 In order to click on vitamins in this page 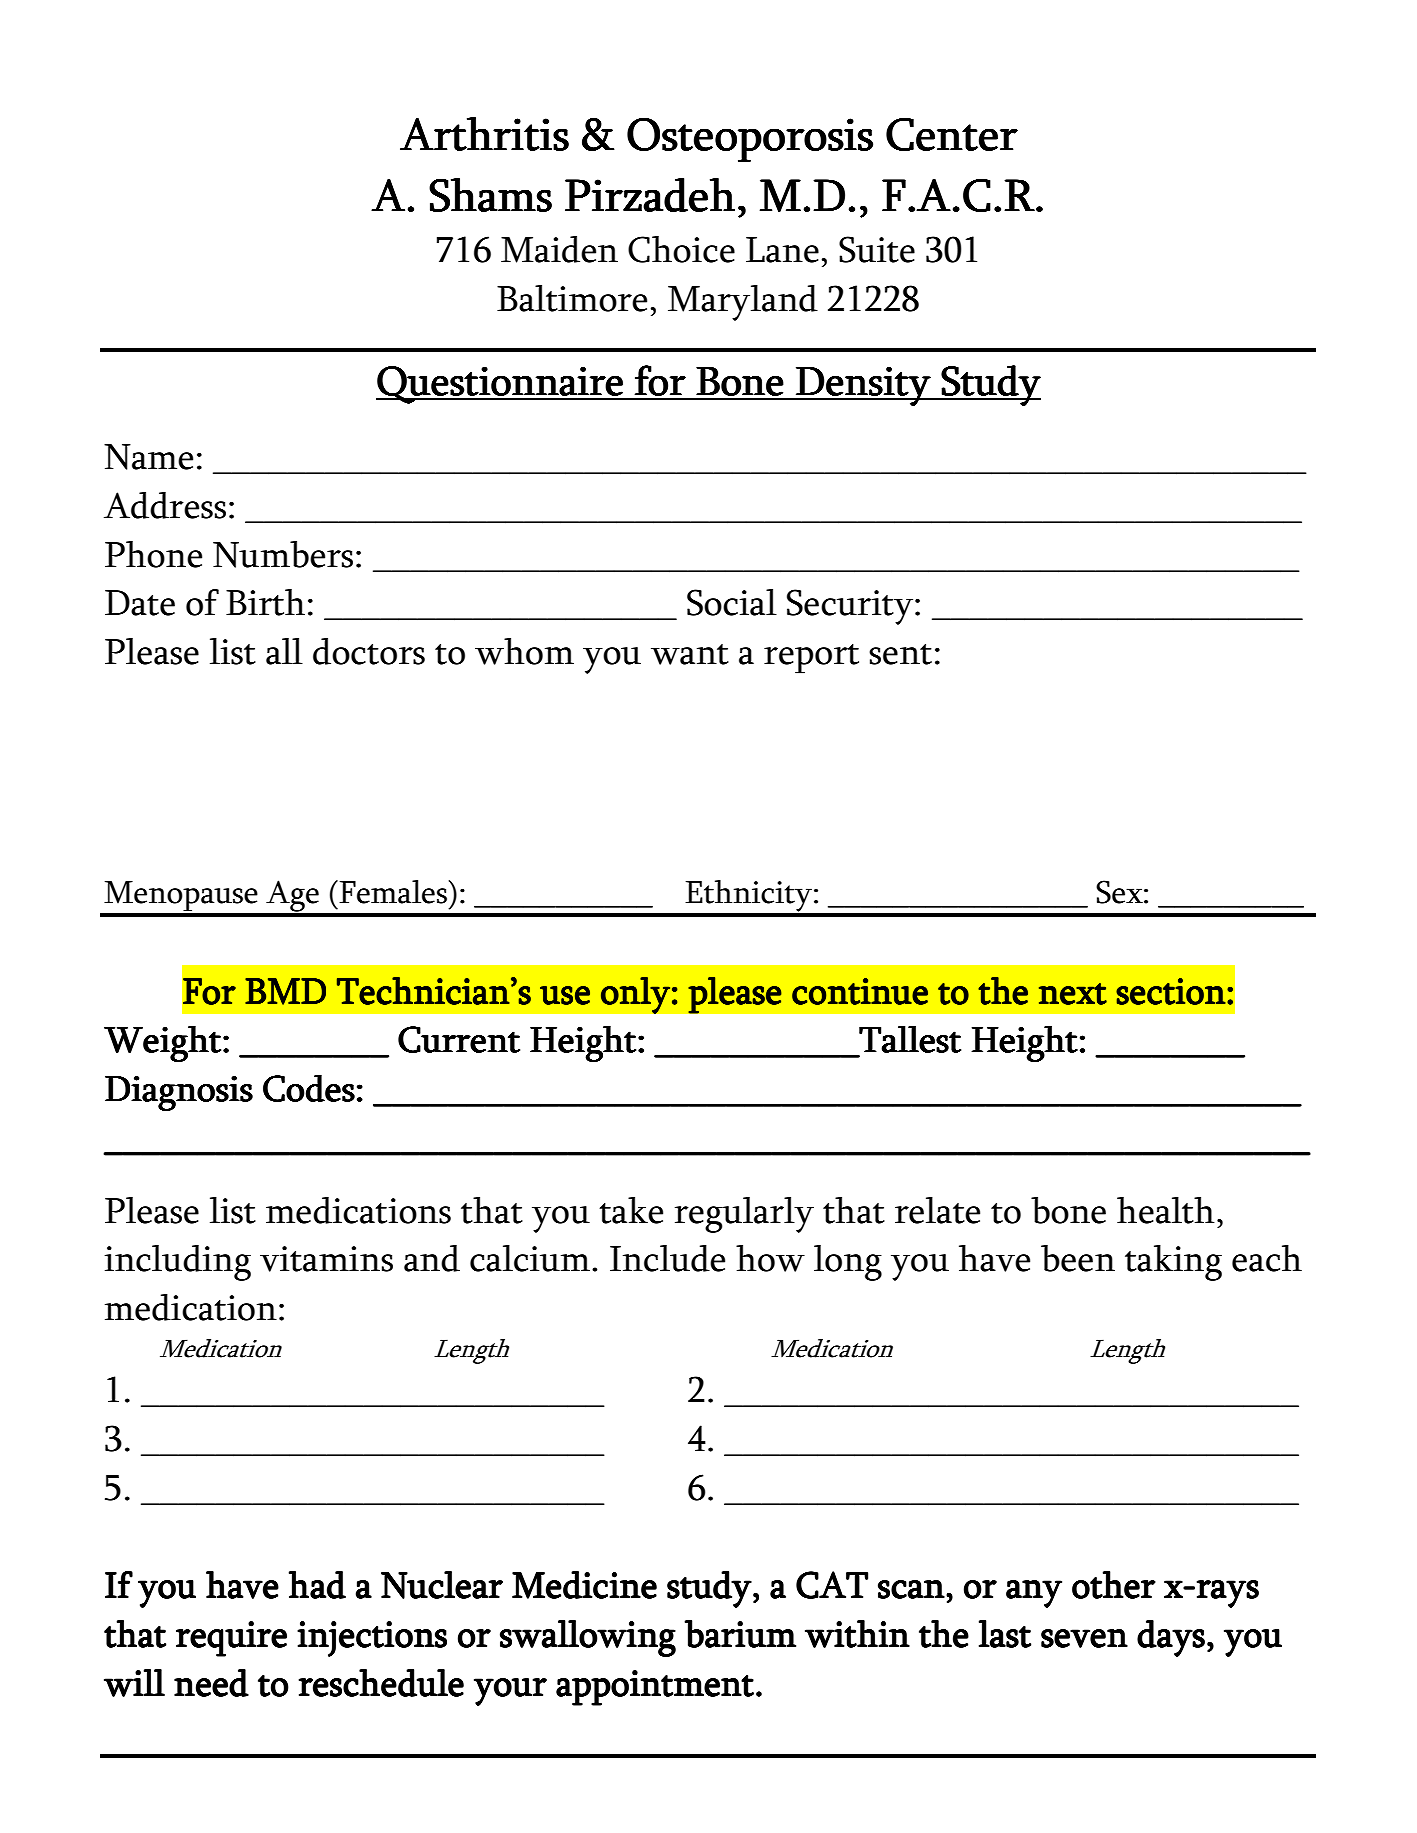, I will do `click(326, 1259)`.
